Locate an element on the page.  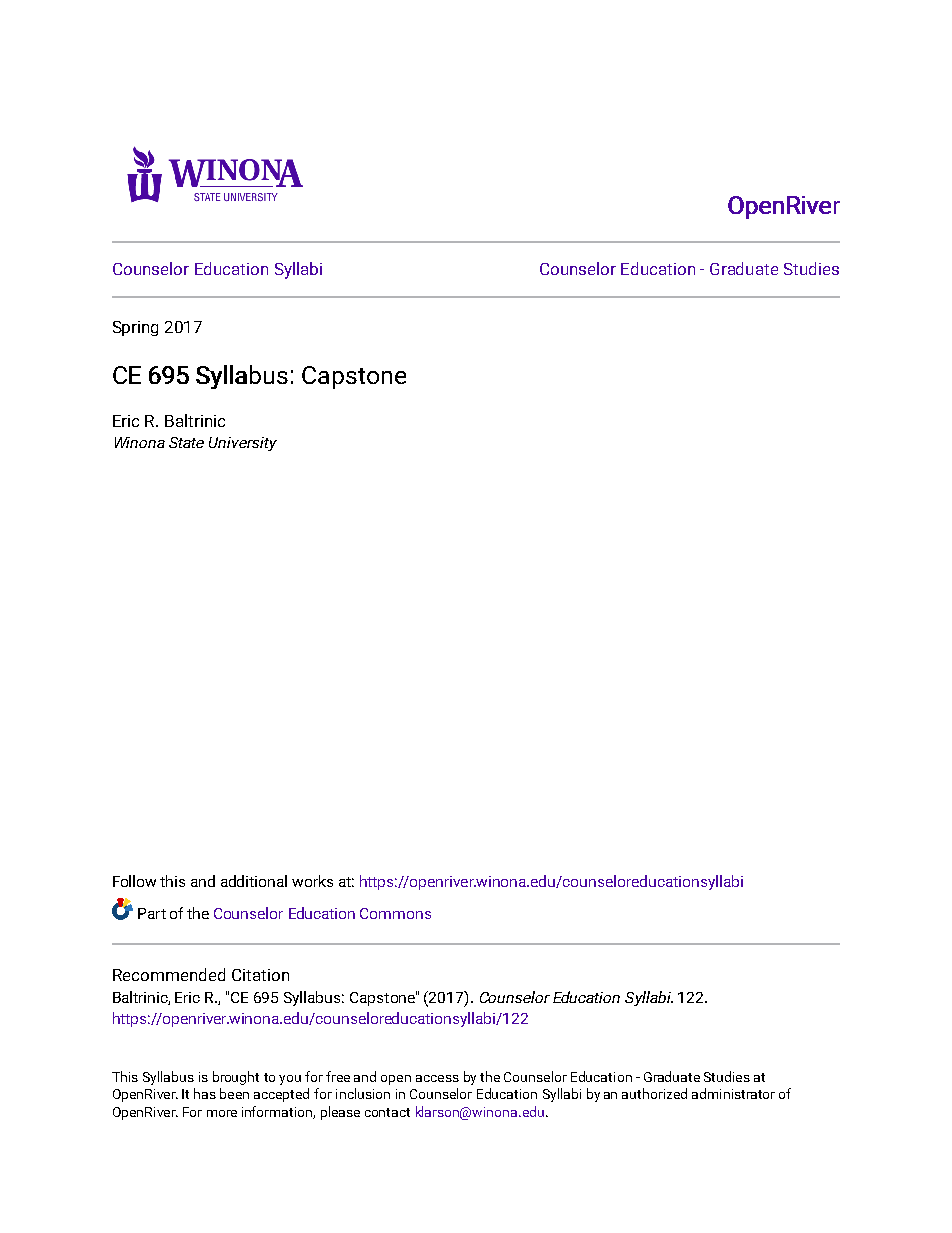
Spring is located at coordinates (135, 328).
